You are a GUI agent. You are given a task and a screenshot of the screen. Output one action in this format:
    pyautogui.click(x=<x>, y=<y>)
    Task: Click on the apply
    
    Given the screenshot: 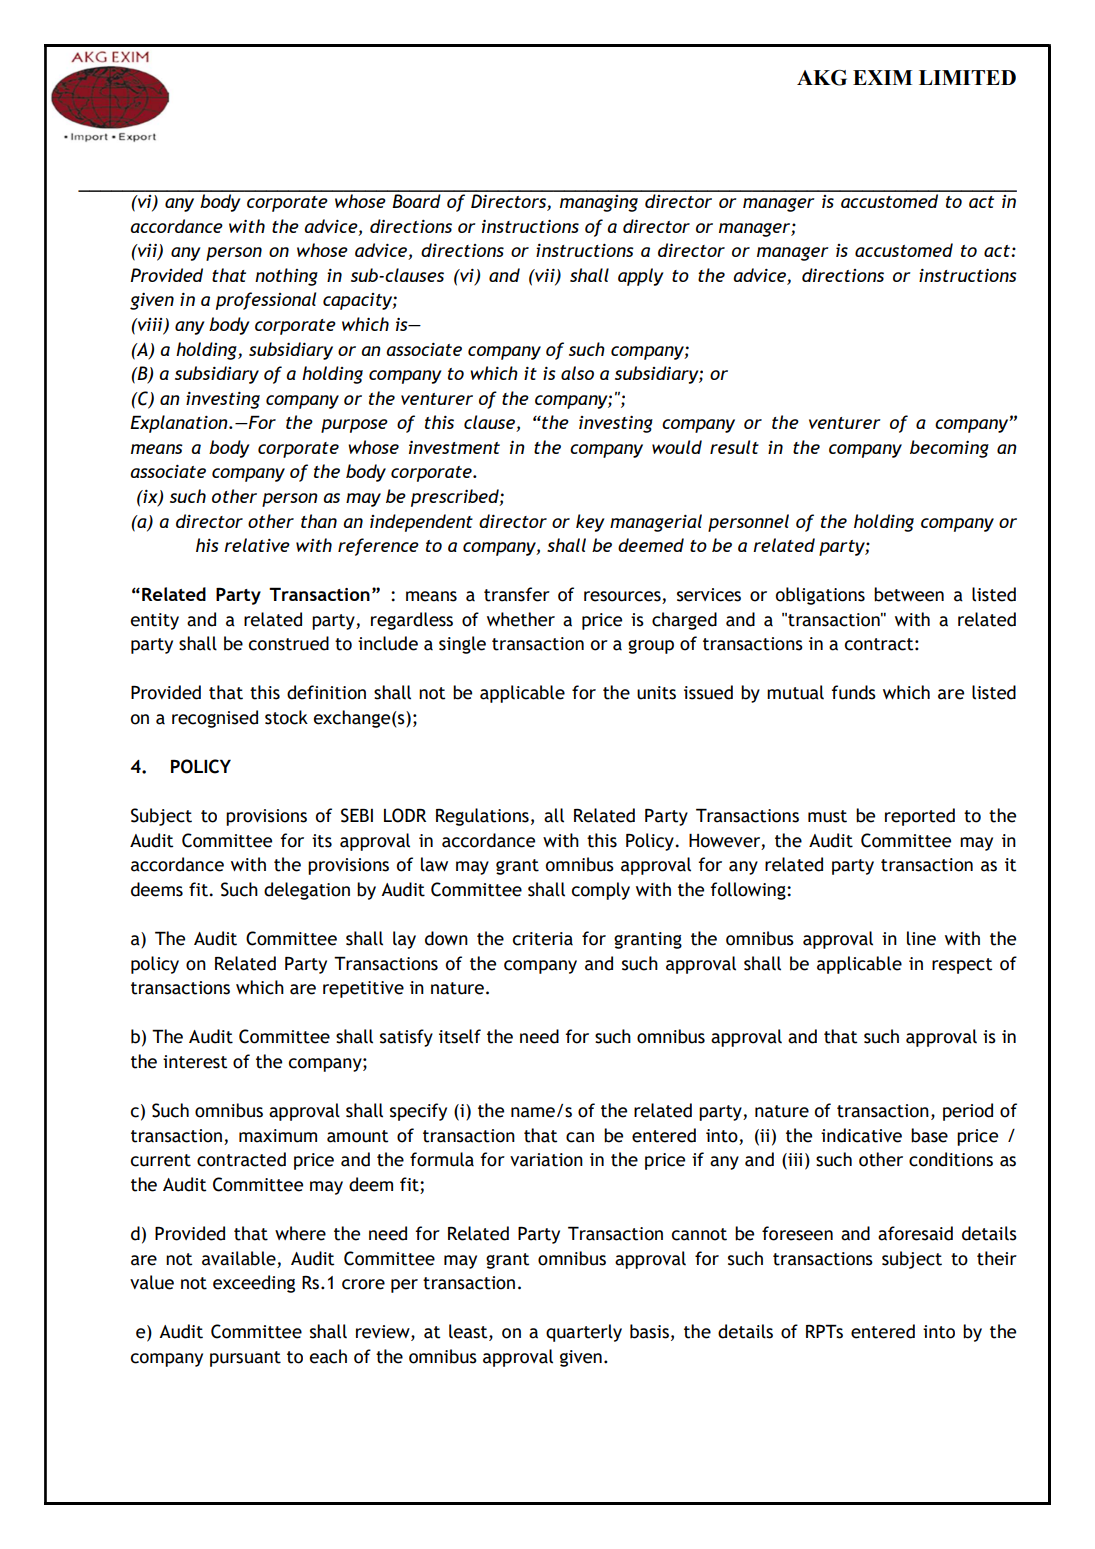 What is the action you would take?
    pyautogui.click(x=641, y=277)
